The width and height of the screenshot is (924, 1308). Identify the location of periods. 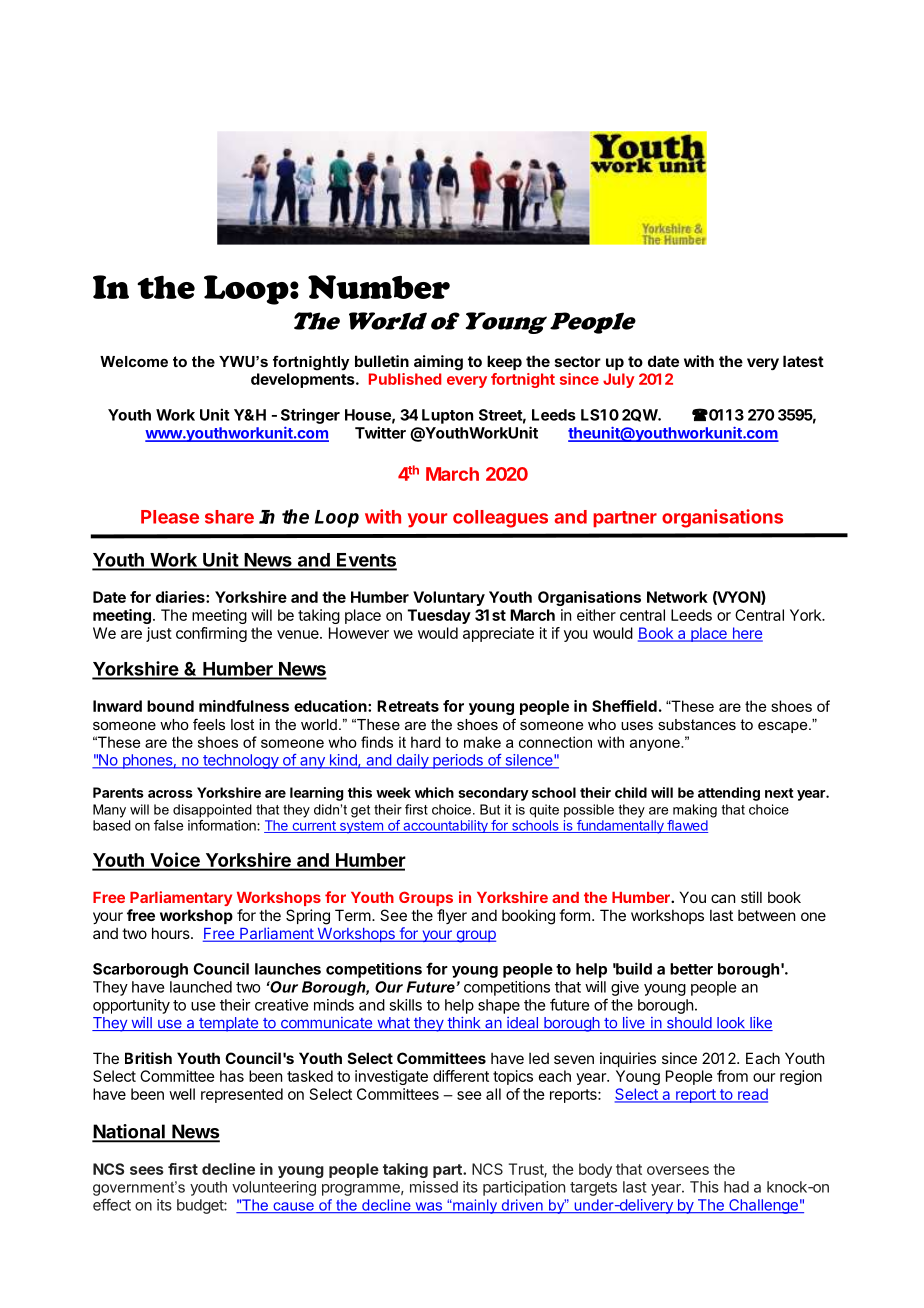
(458, 761).
